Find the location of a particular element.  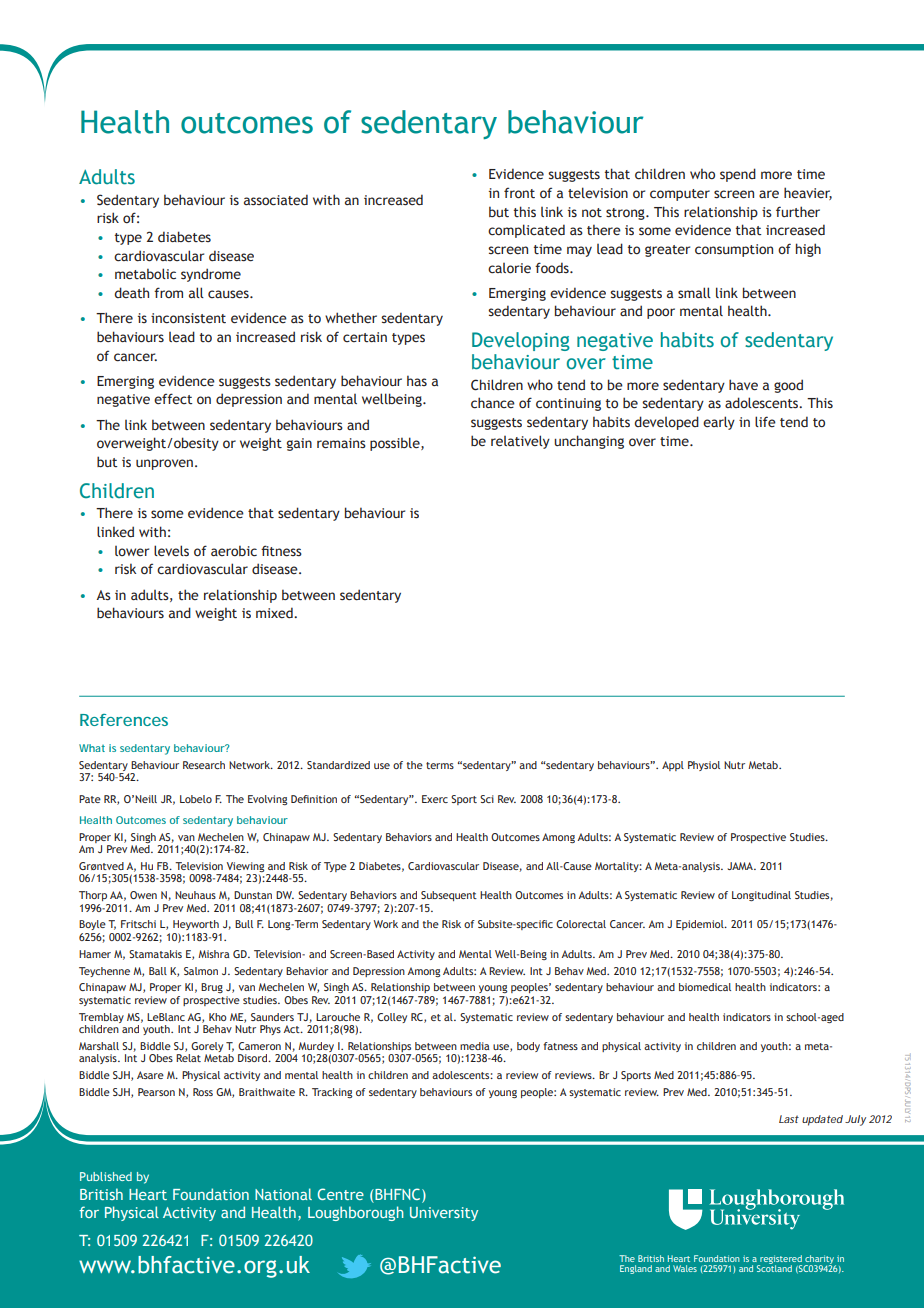

References is located at coordinates (124, 720).
